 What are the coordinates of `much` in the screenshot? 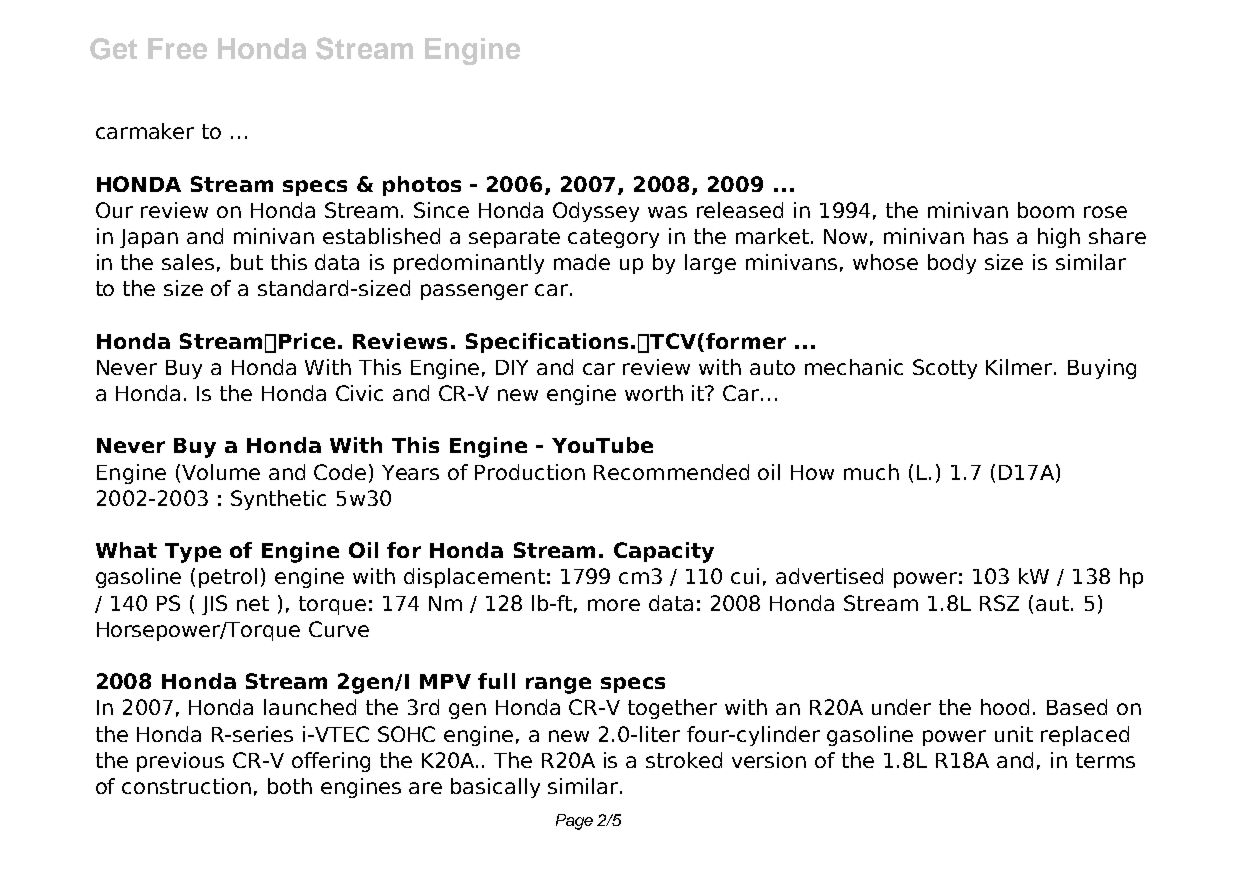 It's located at (871, 472).
